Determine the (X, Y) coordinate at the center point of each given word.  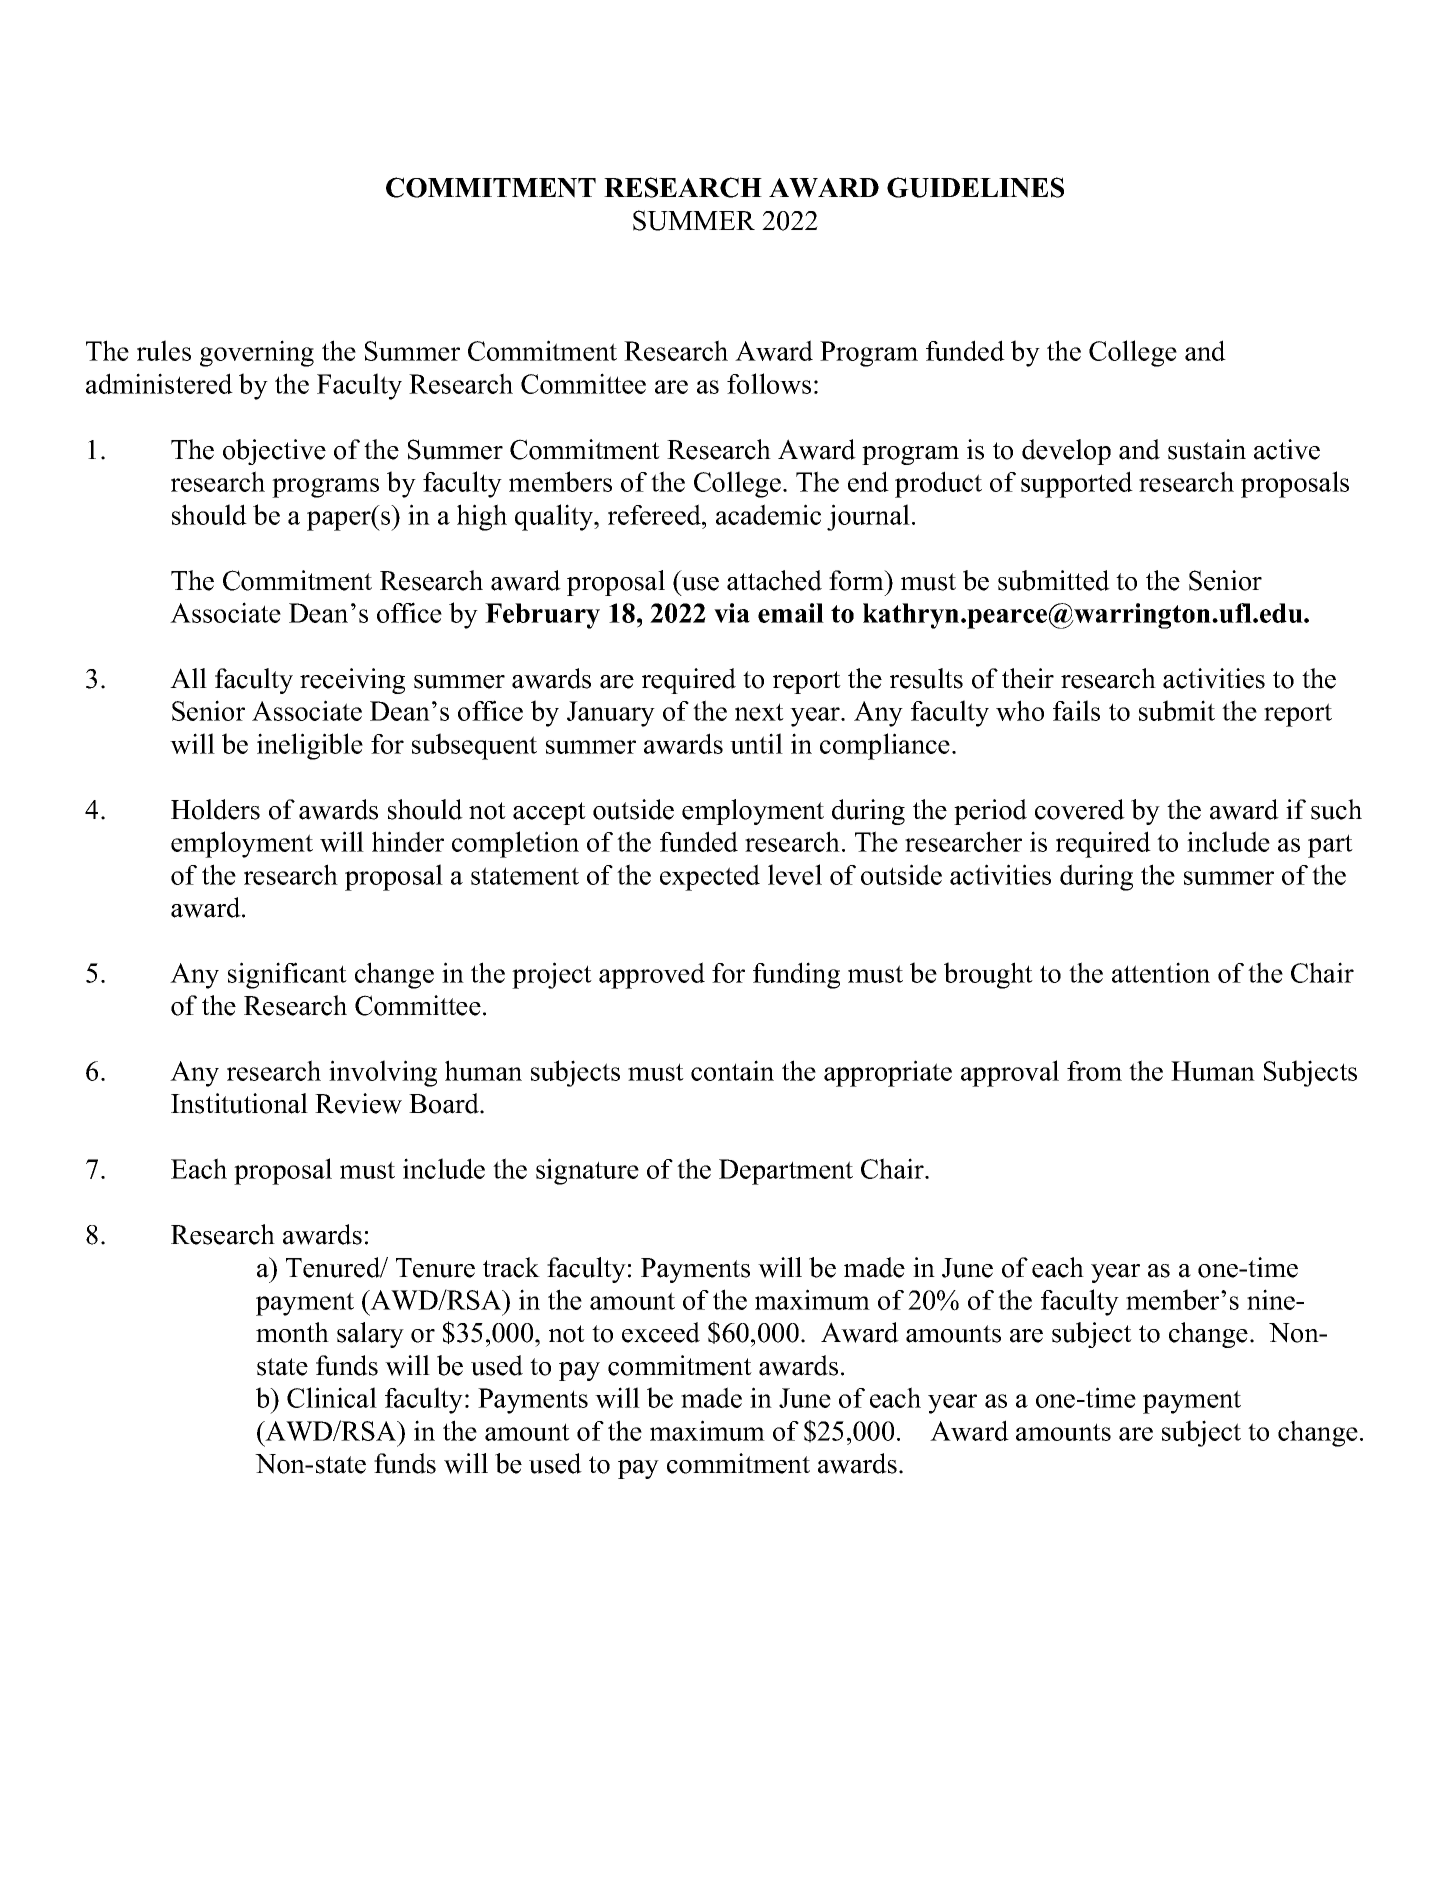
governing (257, 353)
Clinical (332, 1397)
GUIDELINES (975, 187)
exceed (661, 1332)
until (756, 743)
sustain (1207, 449)
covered (1080, 809)
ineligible (310, 746)
